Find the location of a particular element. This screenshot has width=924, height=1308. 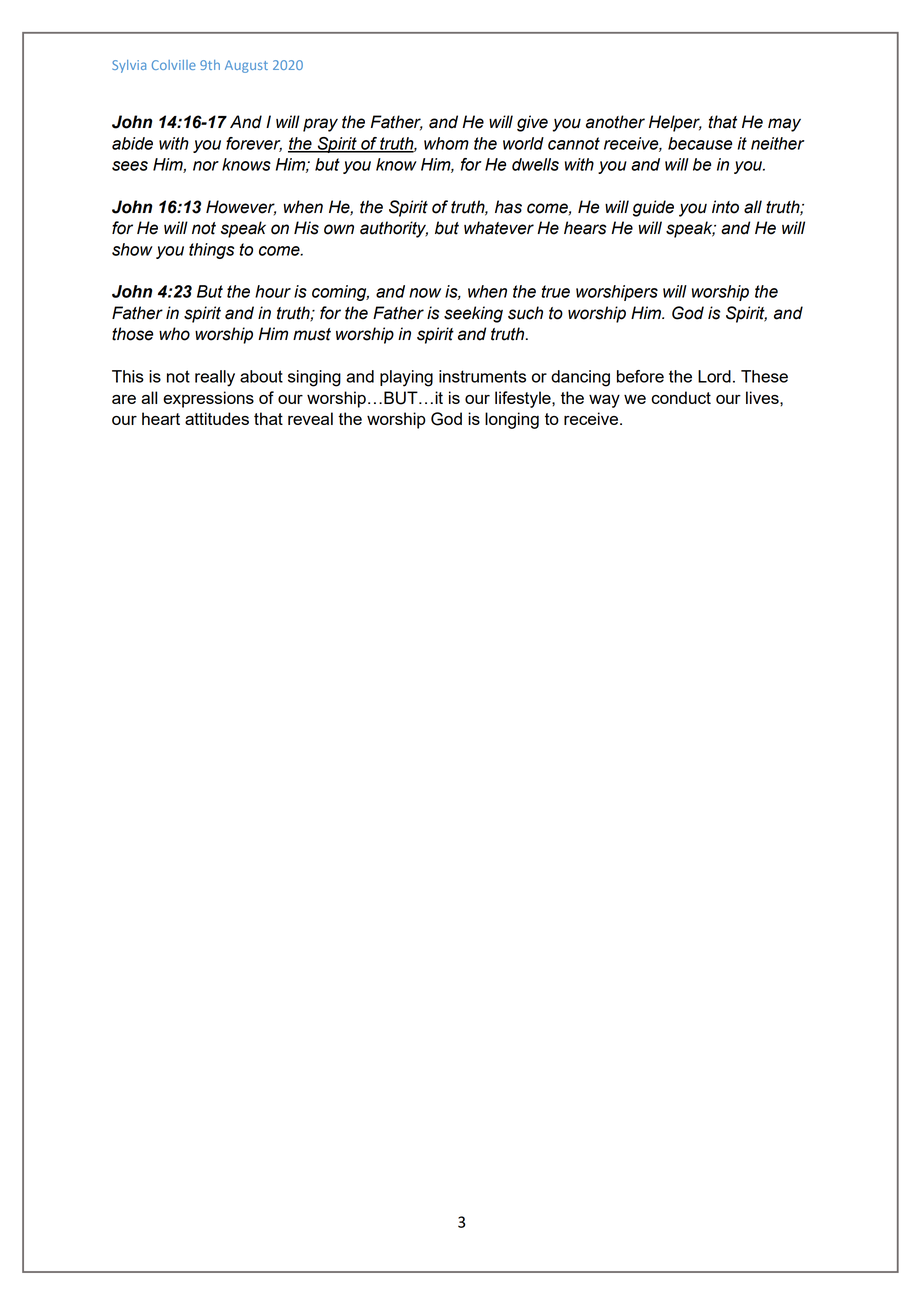

Colville is located at coordinates (174, 65).
